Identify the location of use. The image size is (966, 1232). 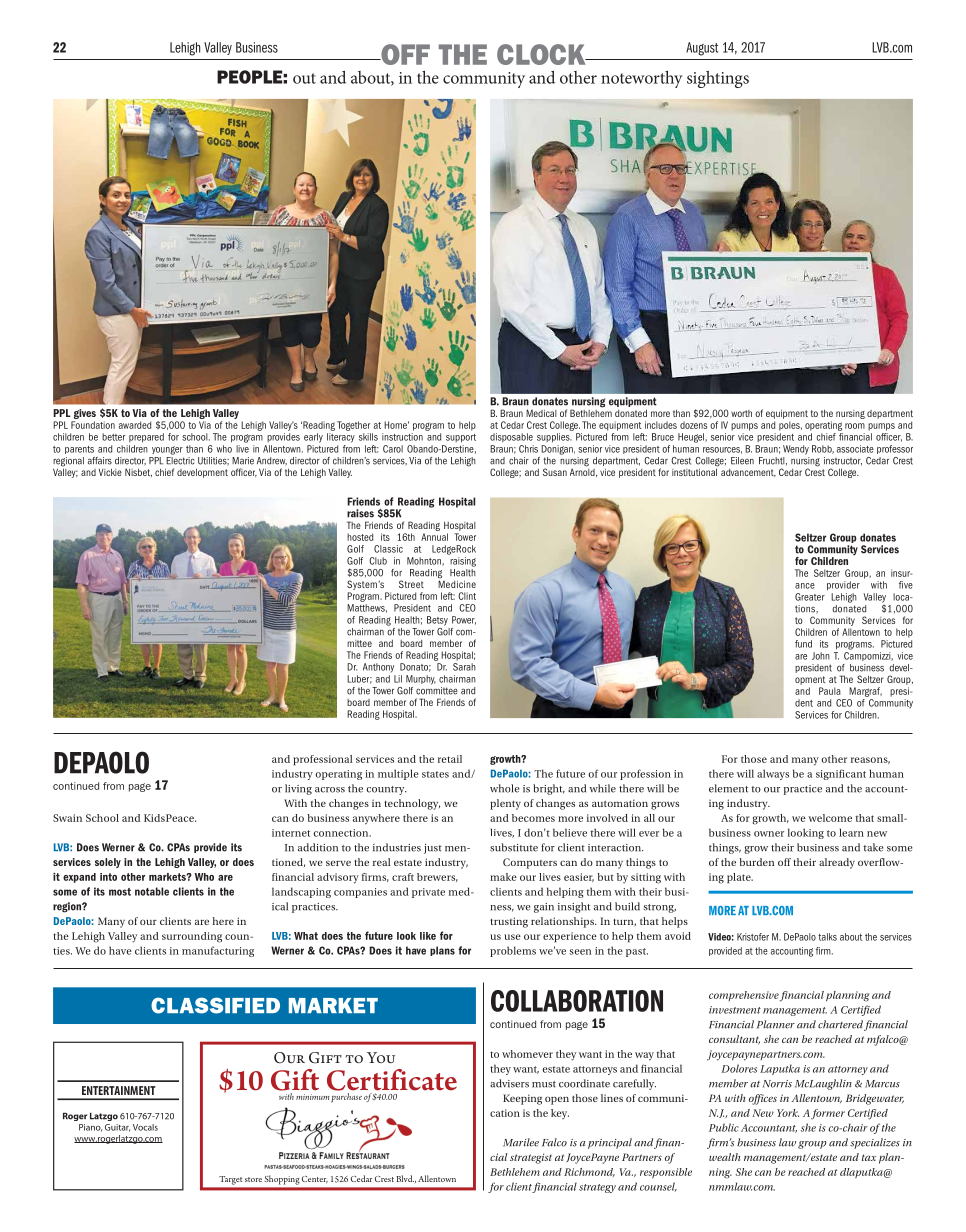
(512, 937).
